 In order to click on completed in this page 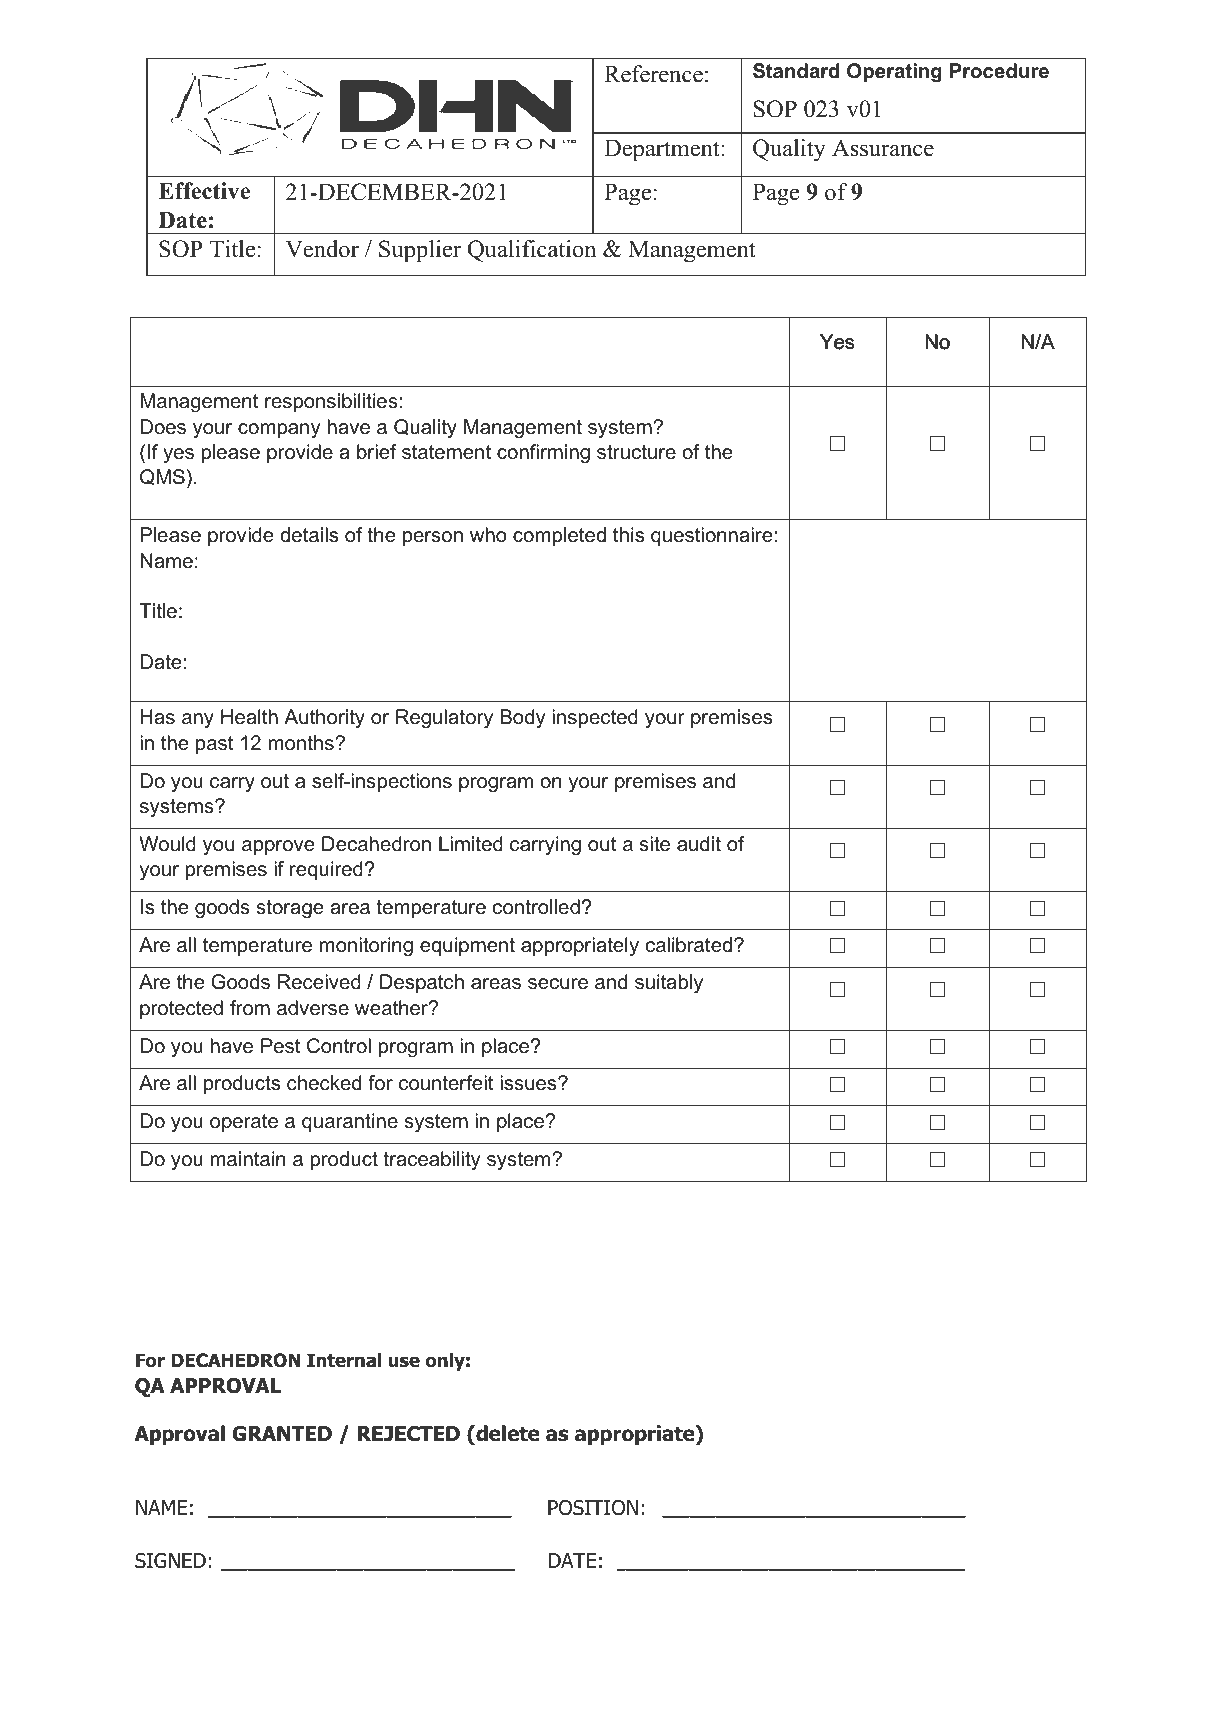, I will do `click(559, 536)`.
